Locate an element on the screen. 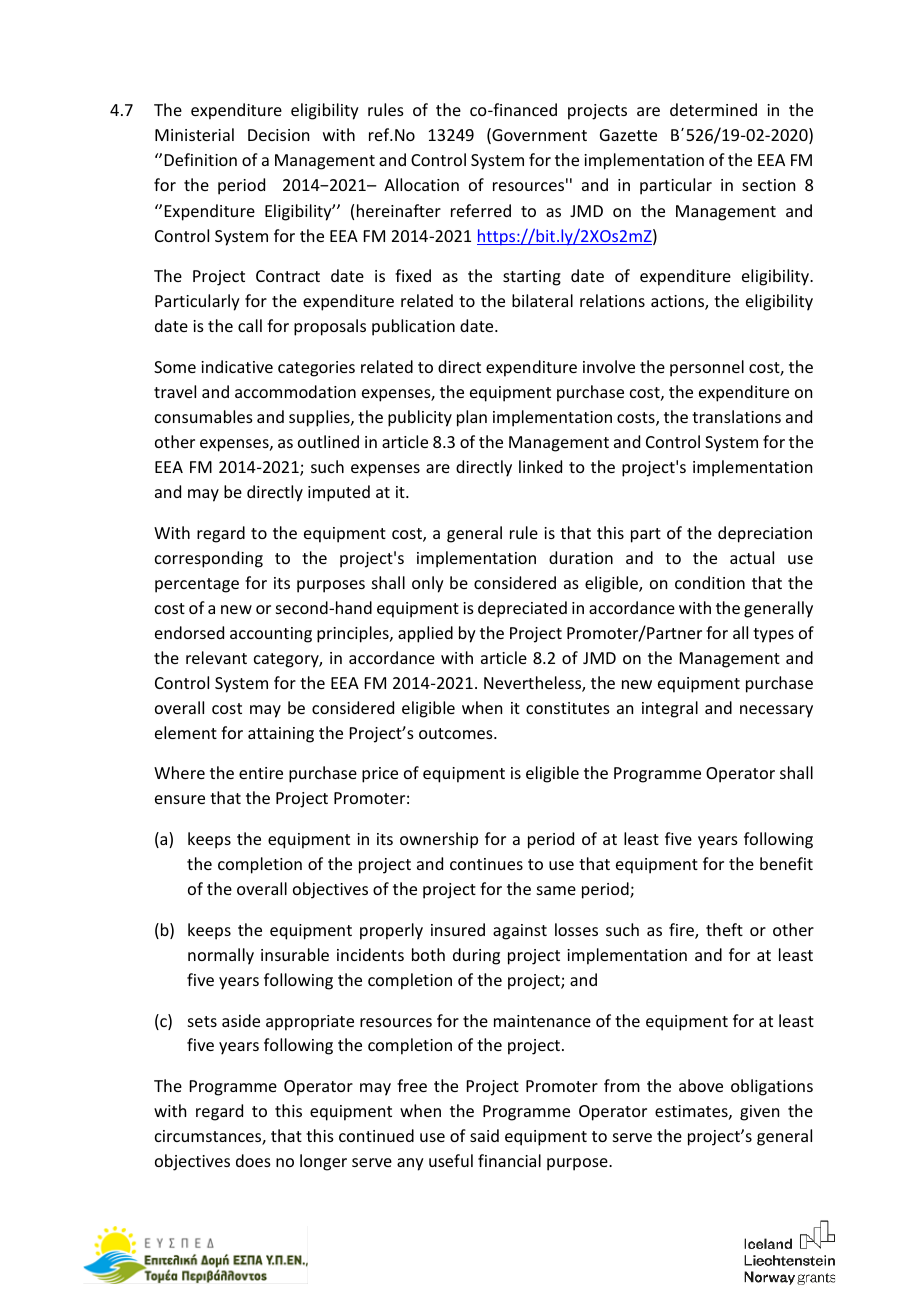  entire is located at coordinates (261, 773).
